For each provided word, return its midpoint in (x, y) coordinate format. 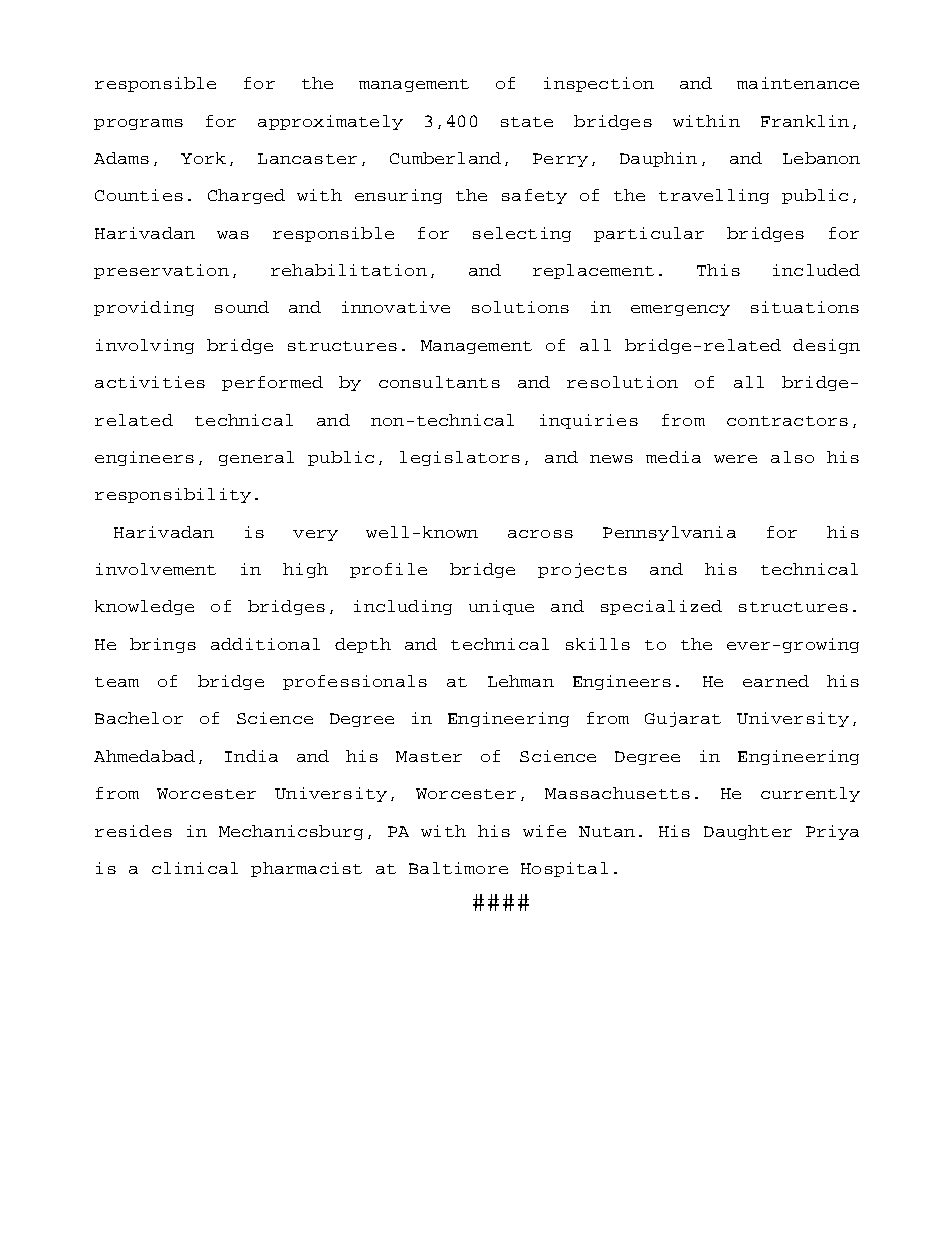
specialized (661, 607)
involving (145, 346)
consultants (439, 382)
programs (138, 124)
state (527, 122)
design (826, 346)
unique (501, 607)
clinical (195, 868)
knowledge (144, 607)
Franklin (805, 121)
